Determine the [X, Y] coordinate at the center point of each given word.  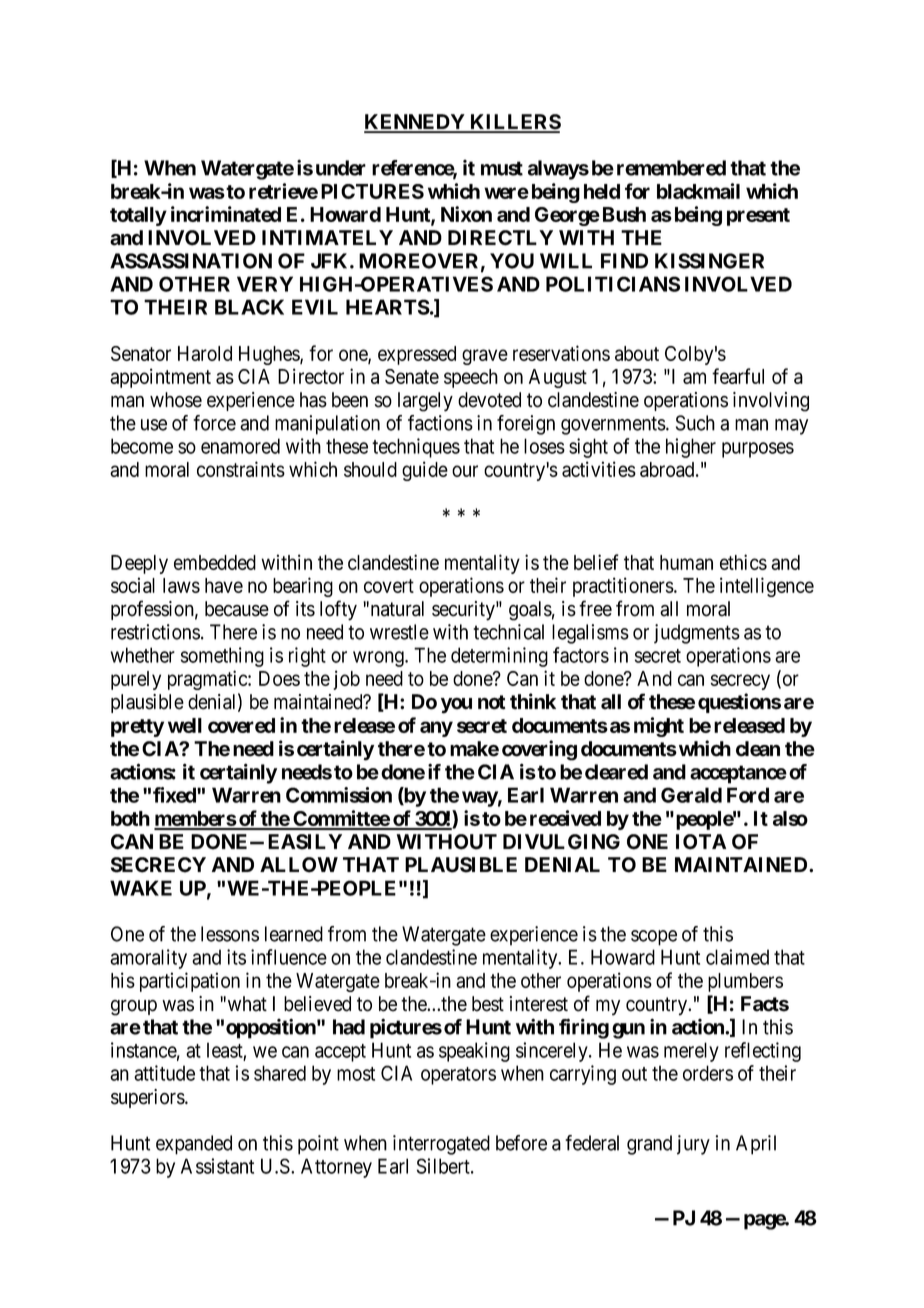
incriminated [226, 214]
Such [695, 423]
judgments [697, 634]
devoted [489, 400]
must [502, 168]
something [222, 657]
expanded [194, 1145]
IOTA [701, 842]
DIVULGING [561, 842]
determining [499, 657]
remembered [671, 168]
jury [693, 1145]
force [214, 423]
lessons [230, 934]
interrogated [441, 1145]
